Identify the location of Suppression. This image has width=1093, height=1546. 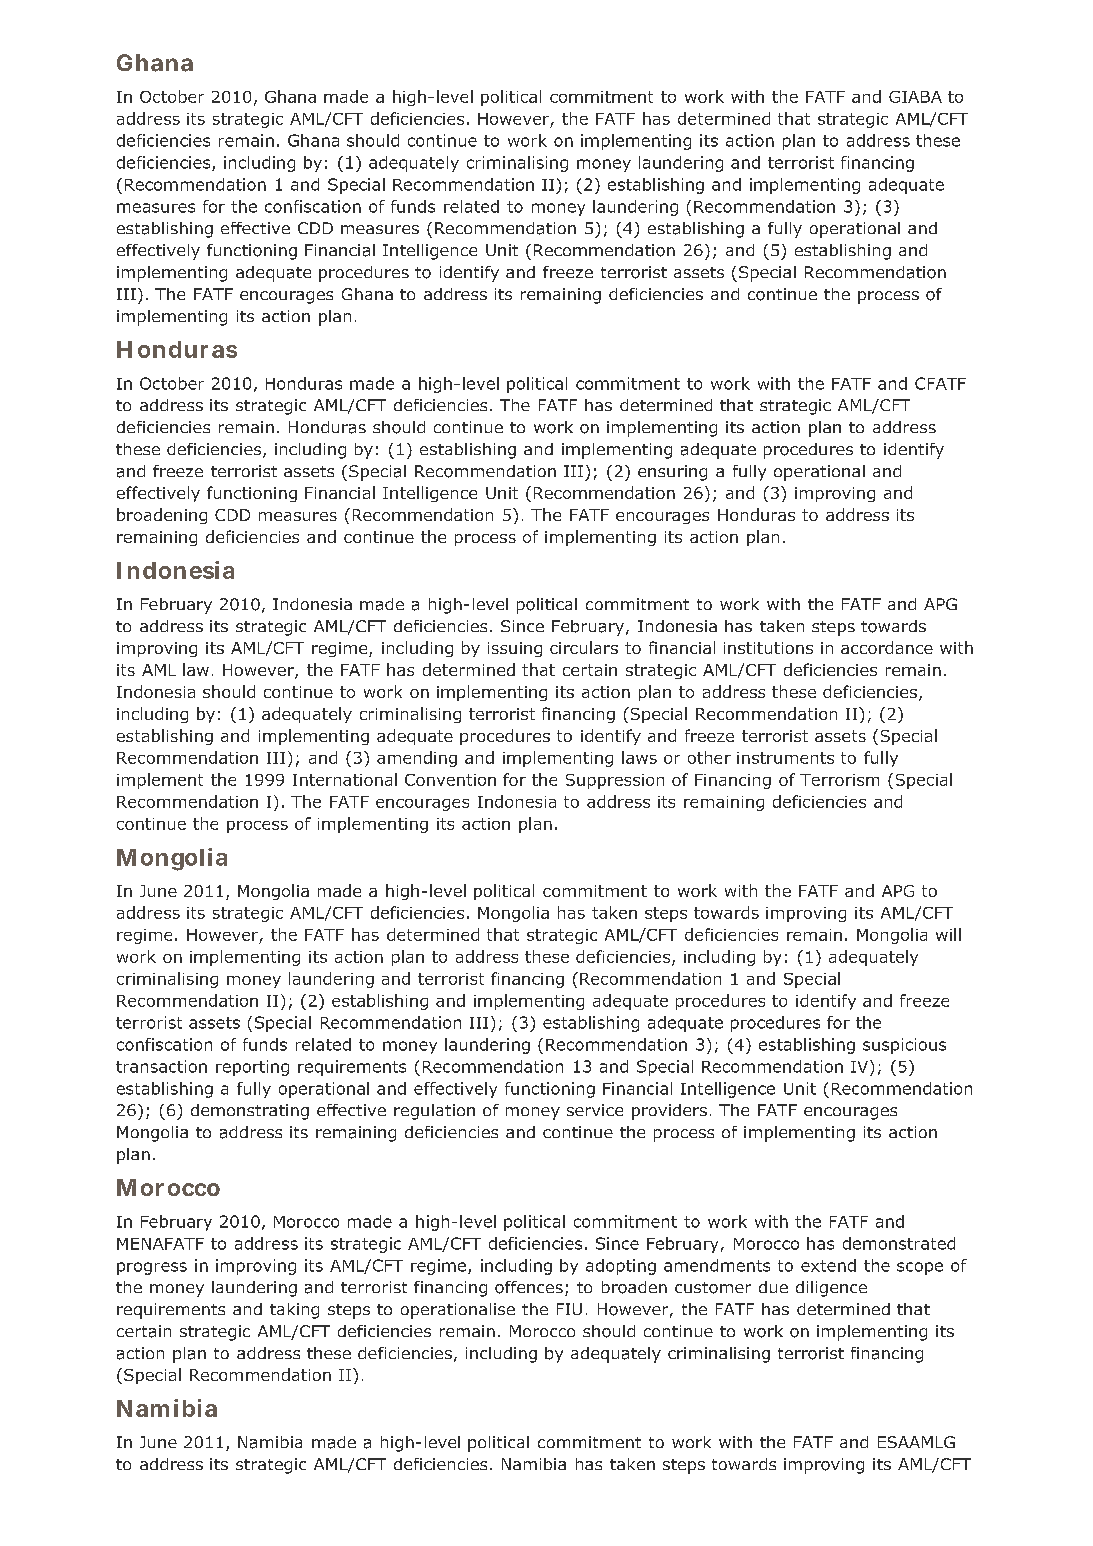
(615, 781).
